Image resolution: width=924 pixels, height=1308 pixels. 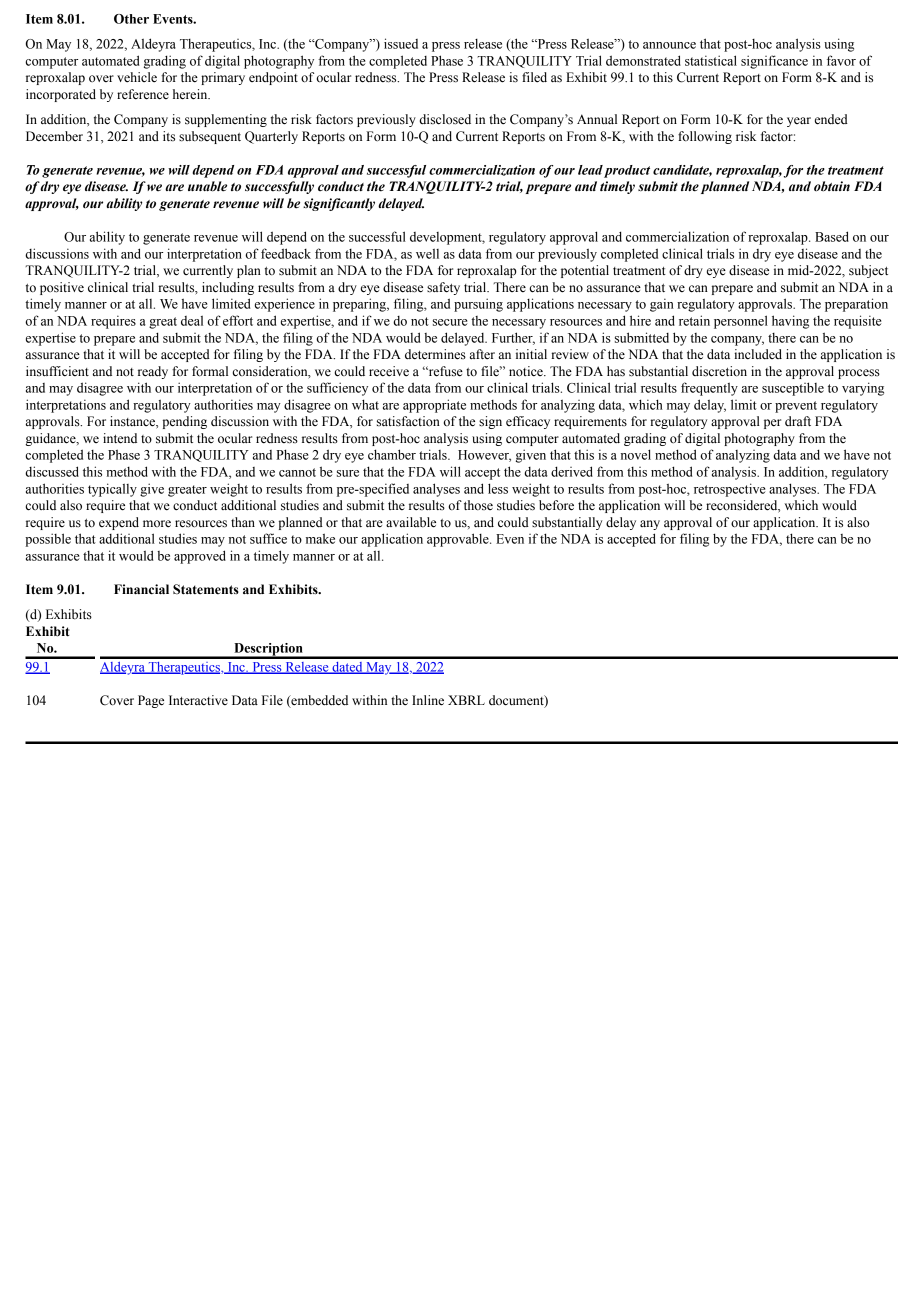 I want to click on including, so click(x=228, y=288).
